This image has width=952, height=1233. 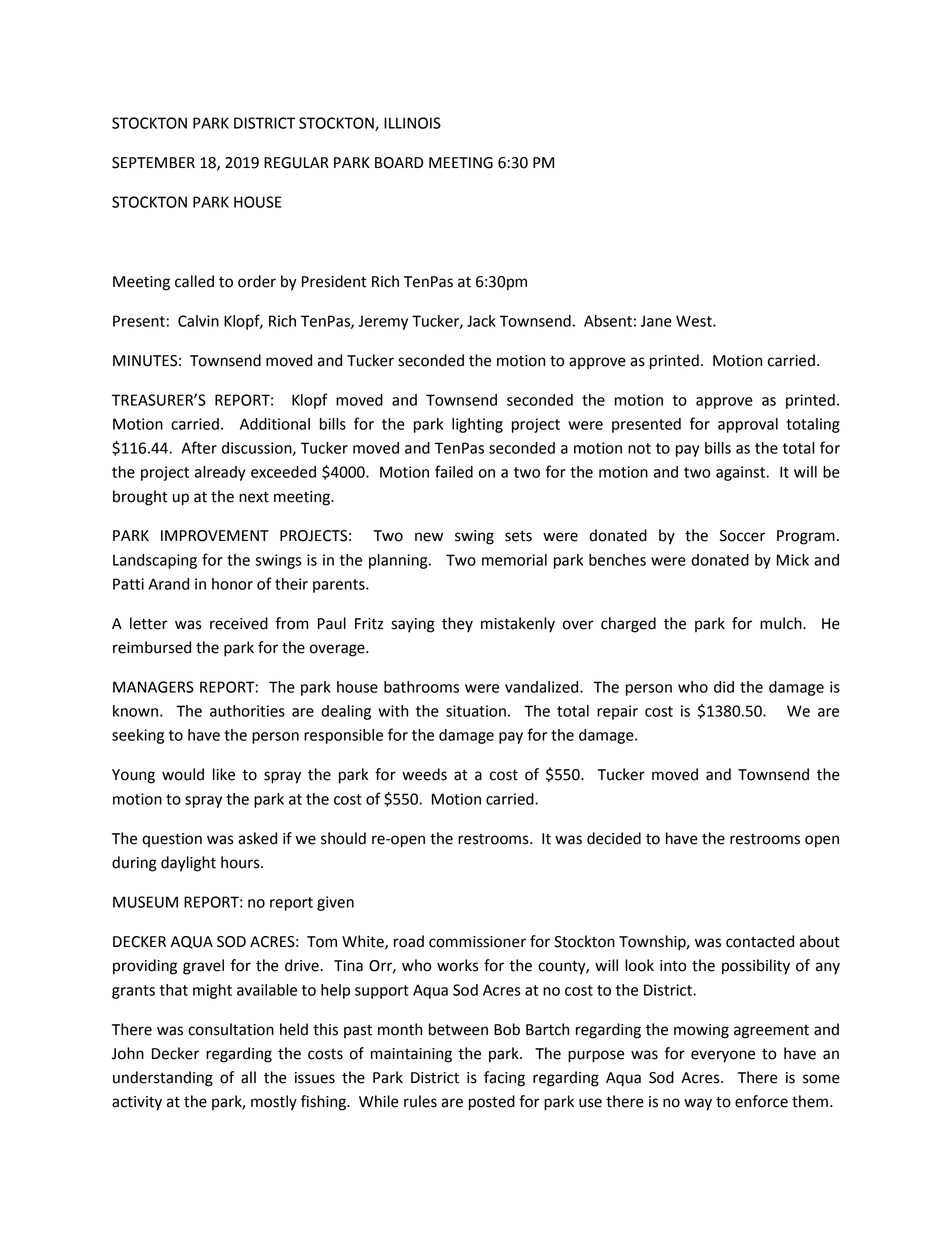 I want to click on West, so click(x=695, y=321).
